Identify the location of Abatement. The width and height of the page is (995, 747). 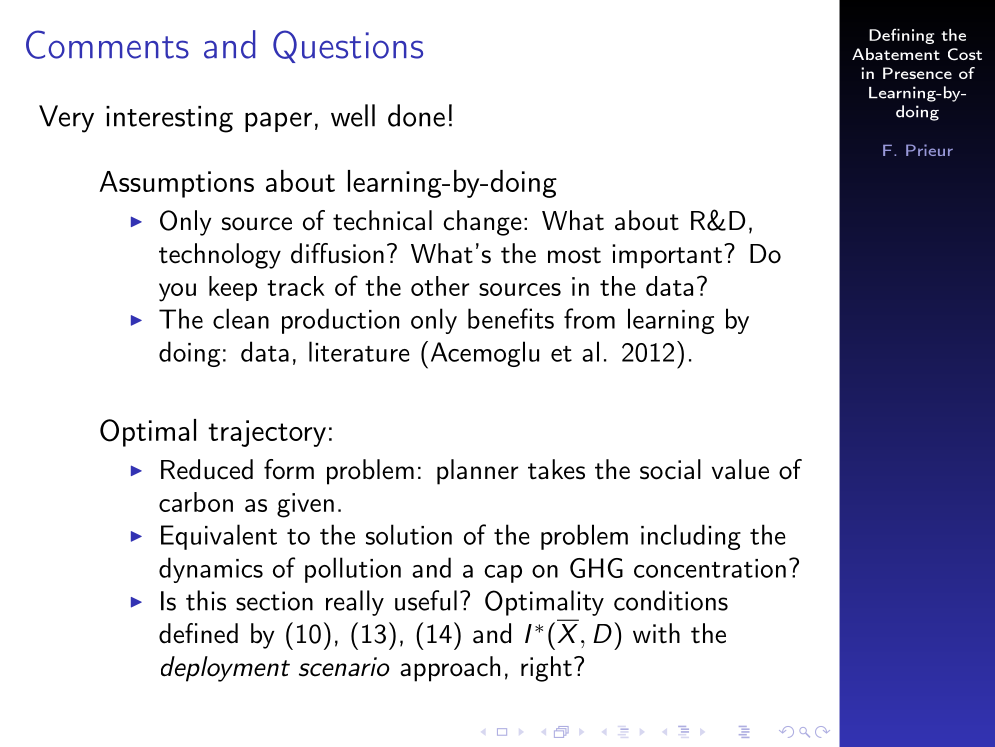
(896, 54).
